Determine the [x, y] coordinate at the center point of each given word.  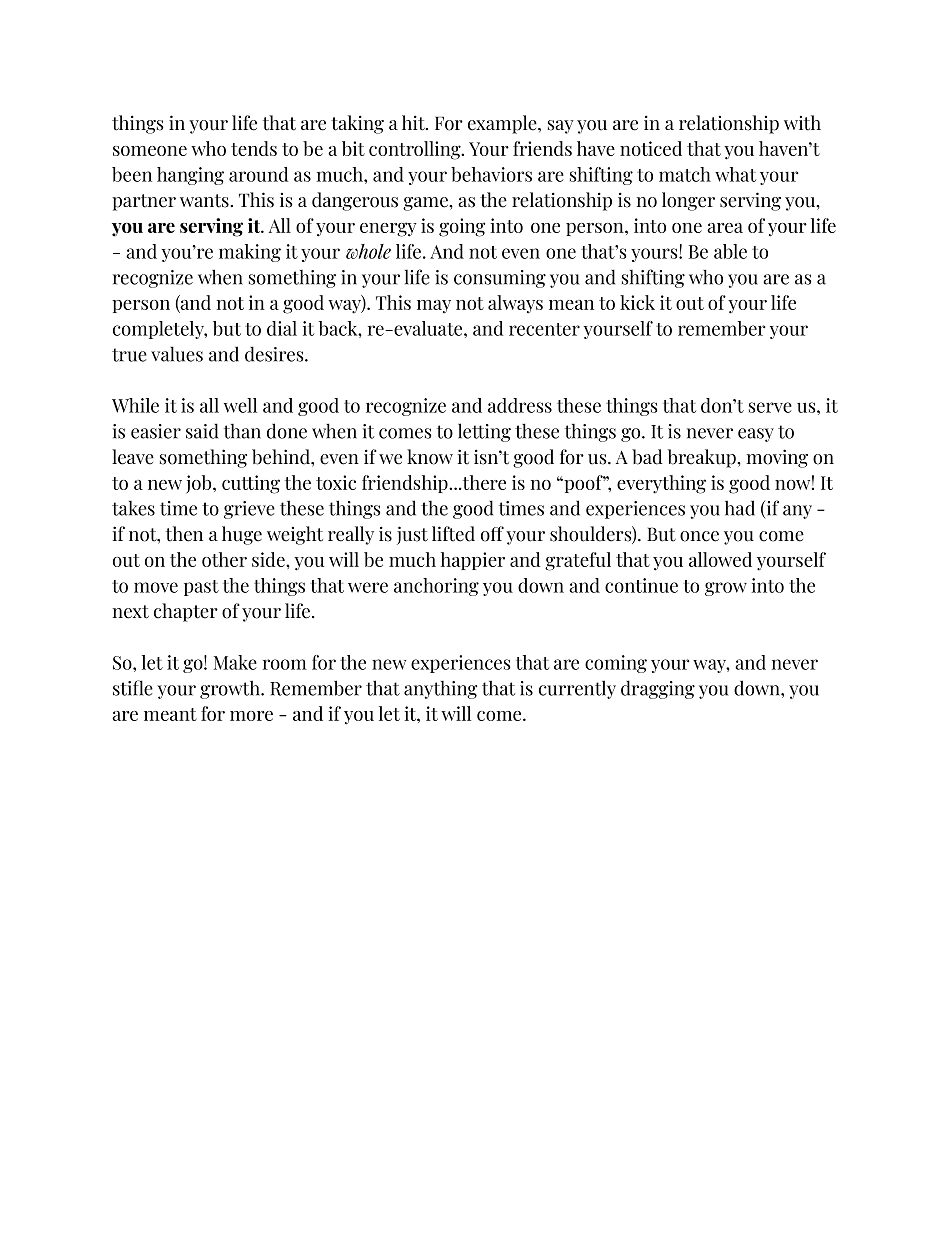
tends [254, 148]
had [740, 508]
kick [637, 302]
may [434, 307]
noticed [651, 148]
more [251, 716]
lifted [453, 534]
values [177, 354]
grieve [249, 510]
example [503, 124]
